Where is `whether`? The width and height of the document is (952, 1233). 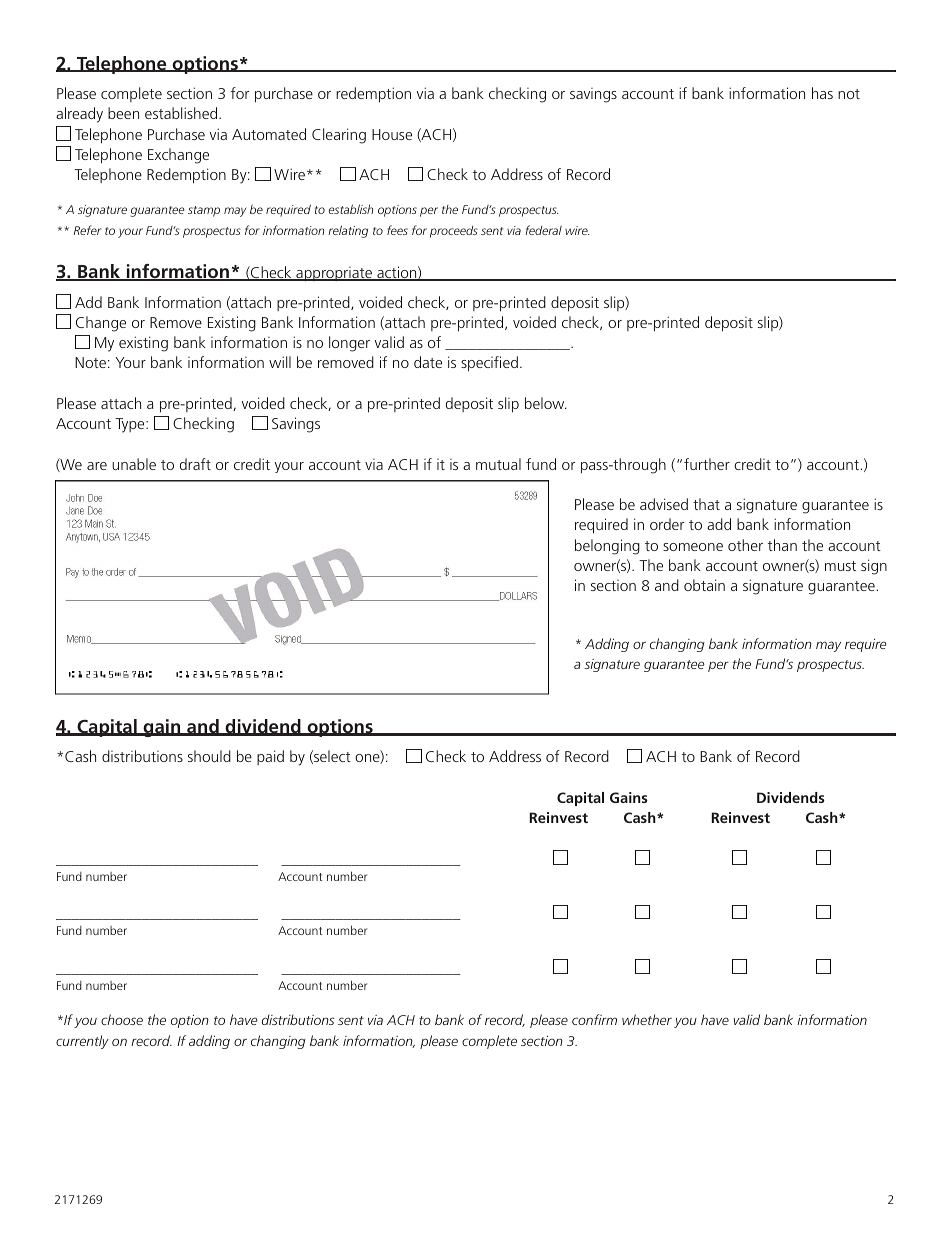
whether is located at coordinates (647, 1019).
